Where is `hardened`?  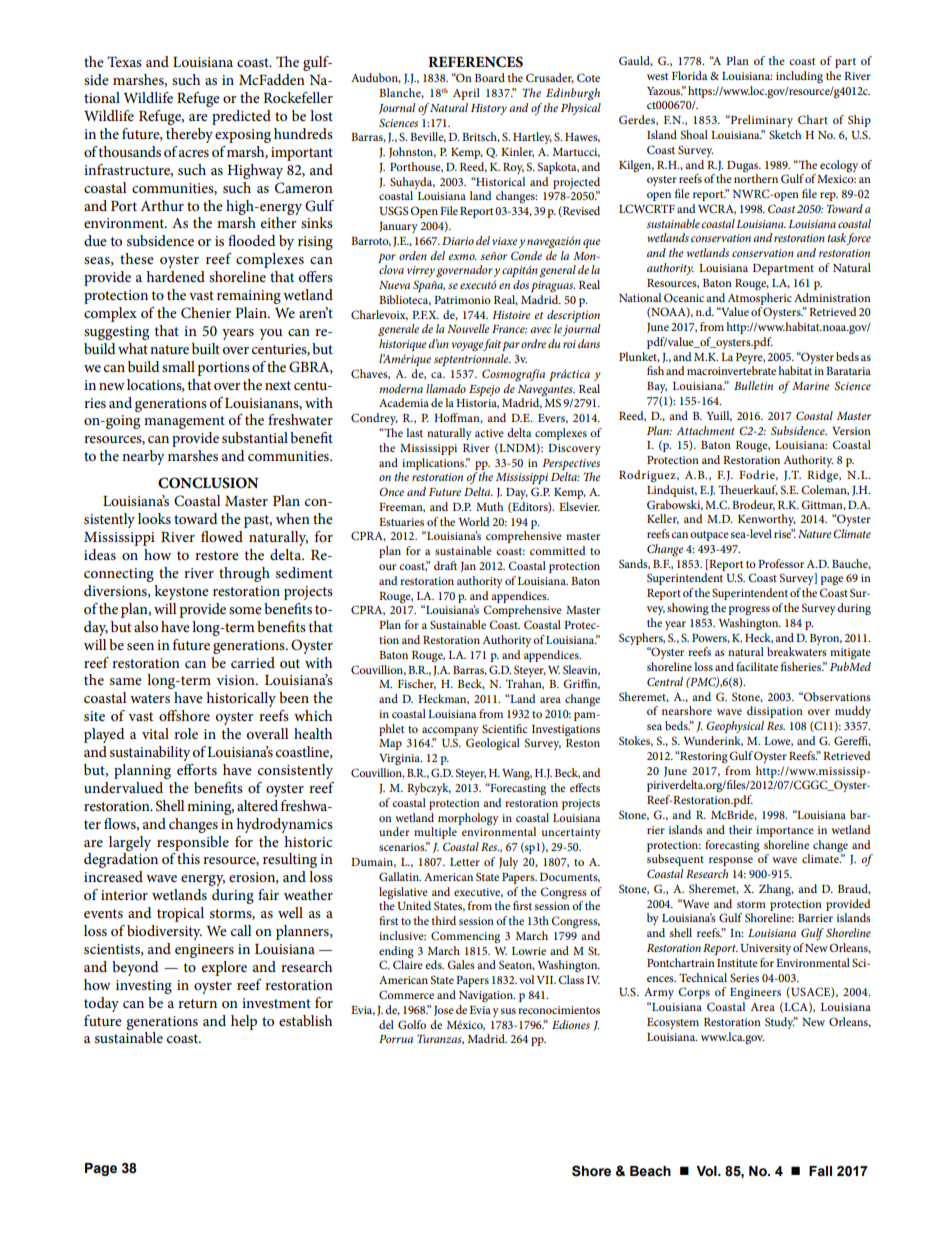
hardened is located at coordinates (175, 276).
